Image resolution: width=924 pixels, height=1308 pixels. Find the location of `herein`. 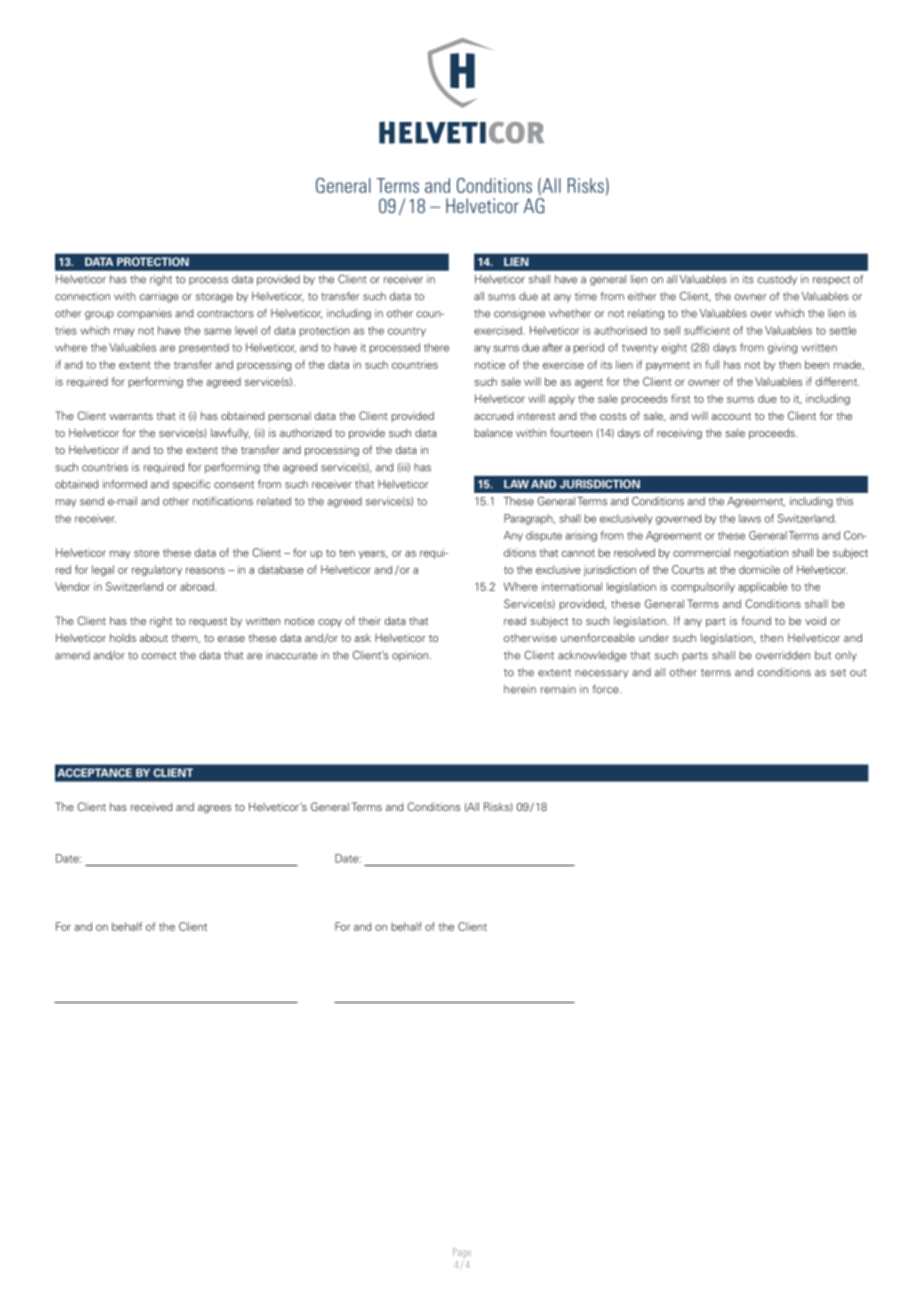

herein is located at coordinates (520, 689).
